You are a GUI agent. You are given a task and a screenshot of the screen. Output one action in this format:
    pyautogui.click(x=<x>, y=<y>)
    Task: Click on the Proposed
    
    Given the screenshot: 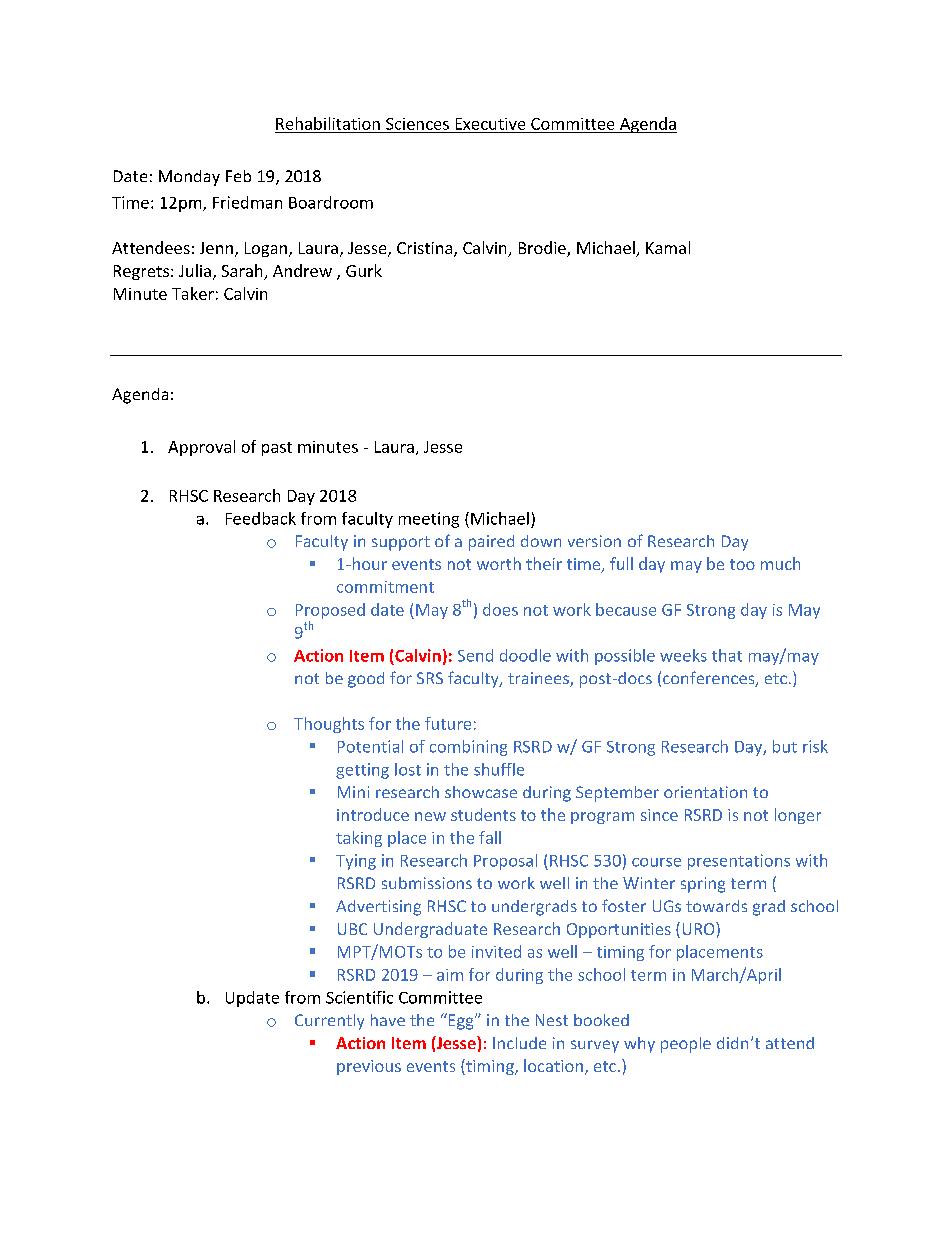 What is the action you would take?
    pyautogui.click(x=330, y=611)
